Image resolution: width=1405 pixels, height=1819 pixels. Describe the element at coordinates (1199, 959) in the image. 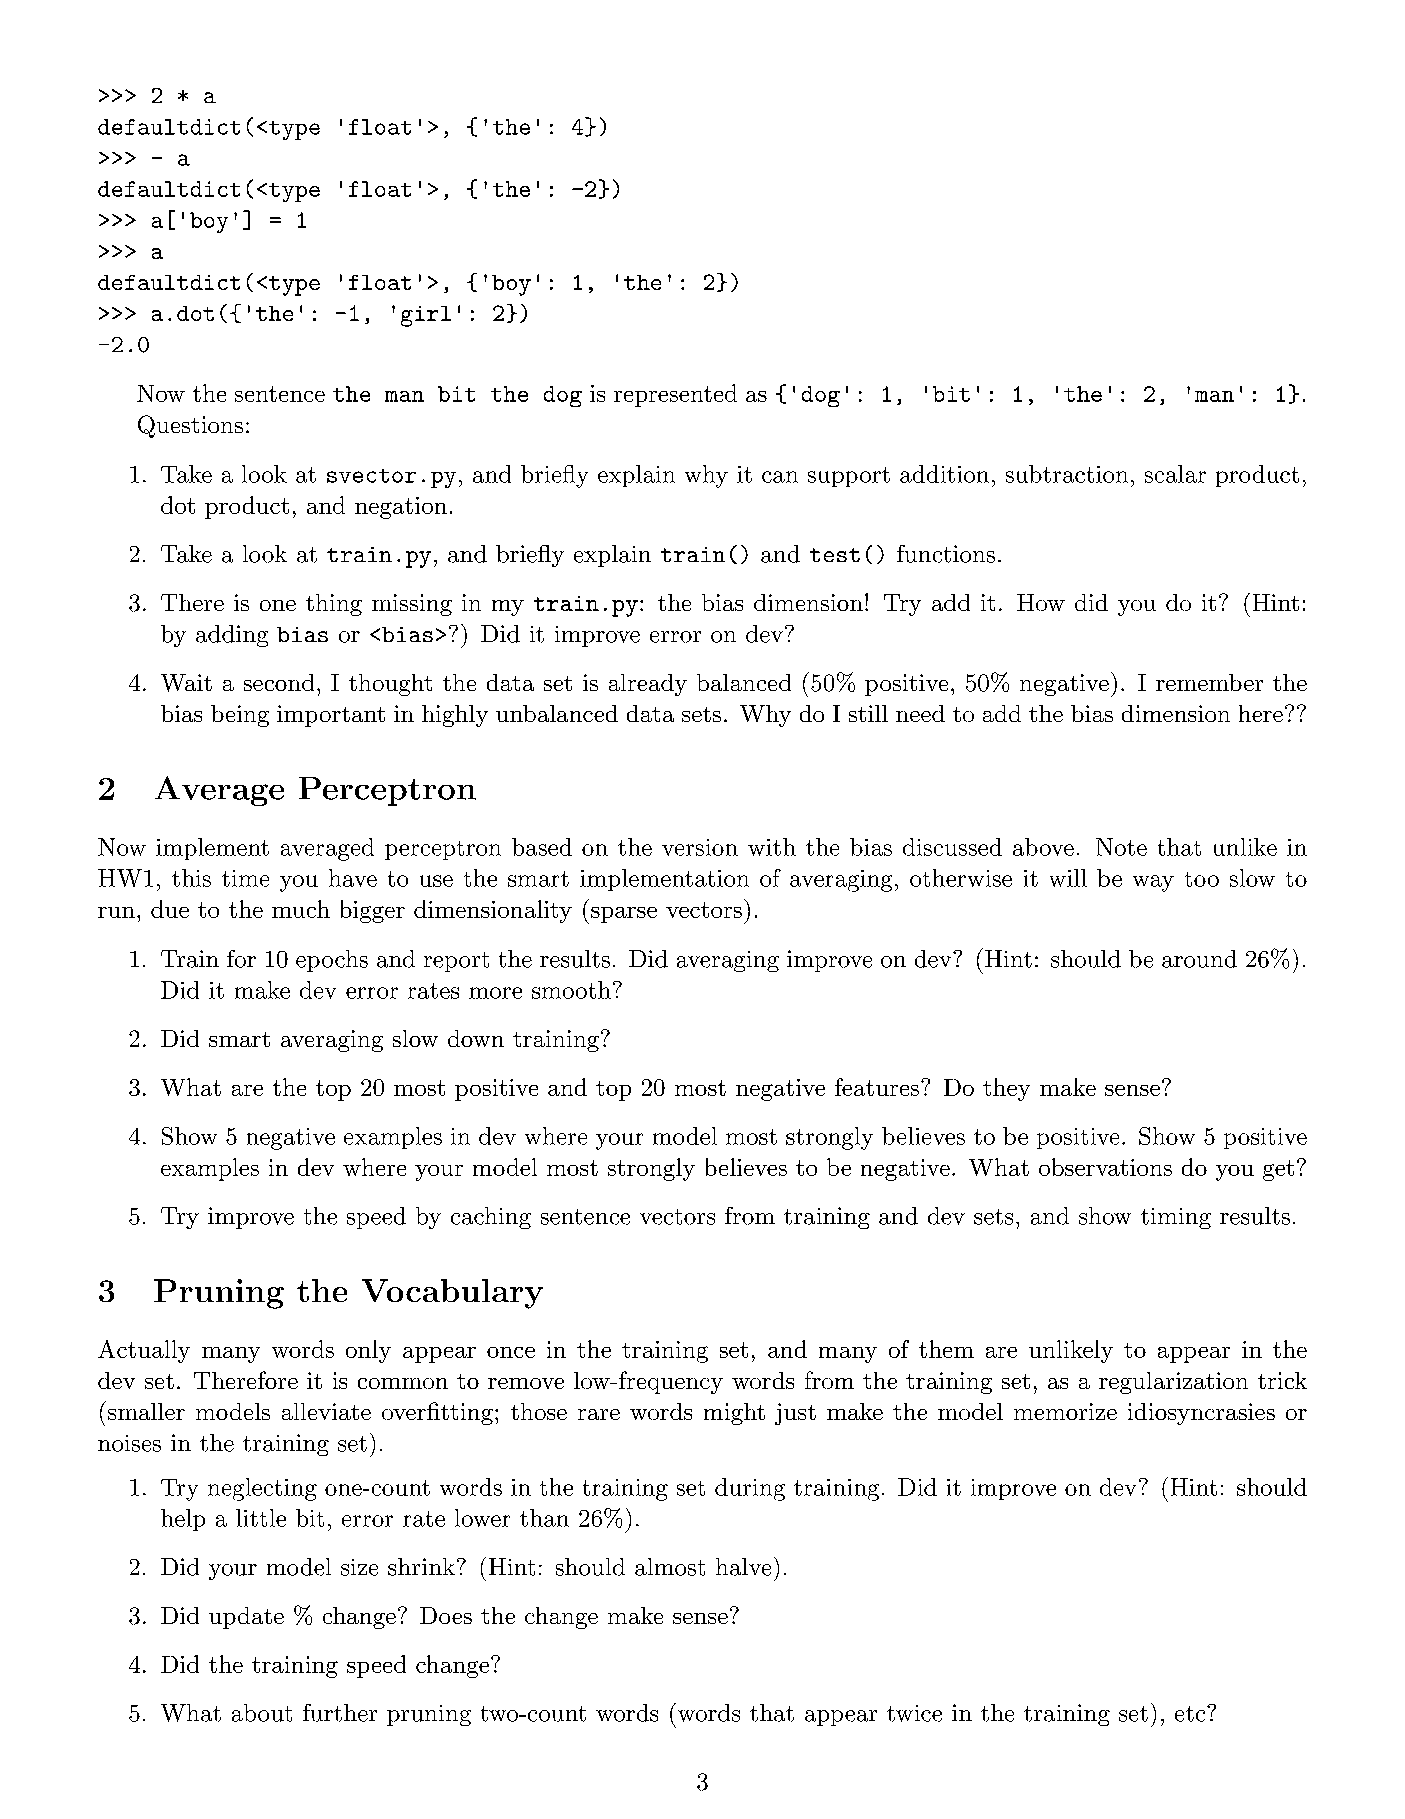

I see `around` at that location.
